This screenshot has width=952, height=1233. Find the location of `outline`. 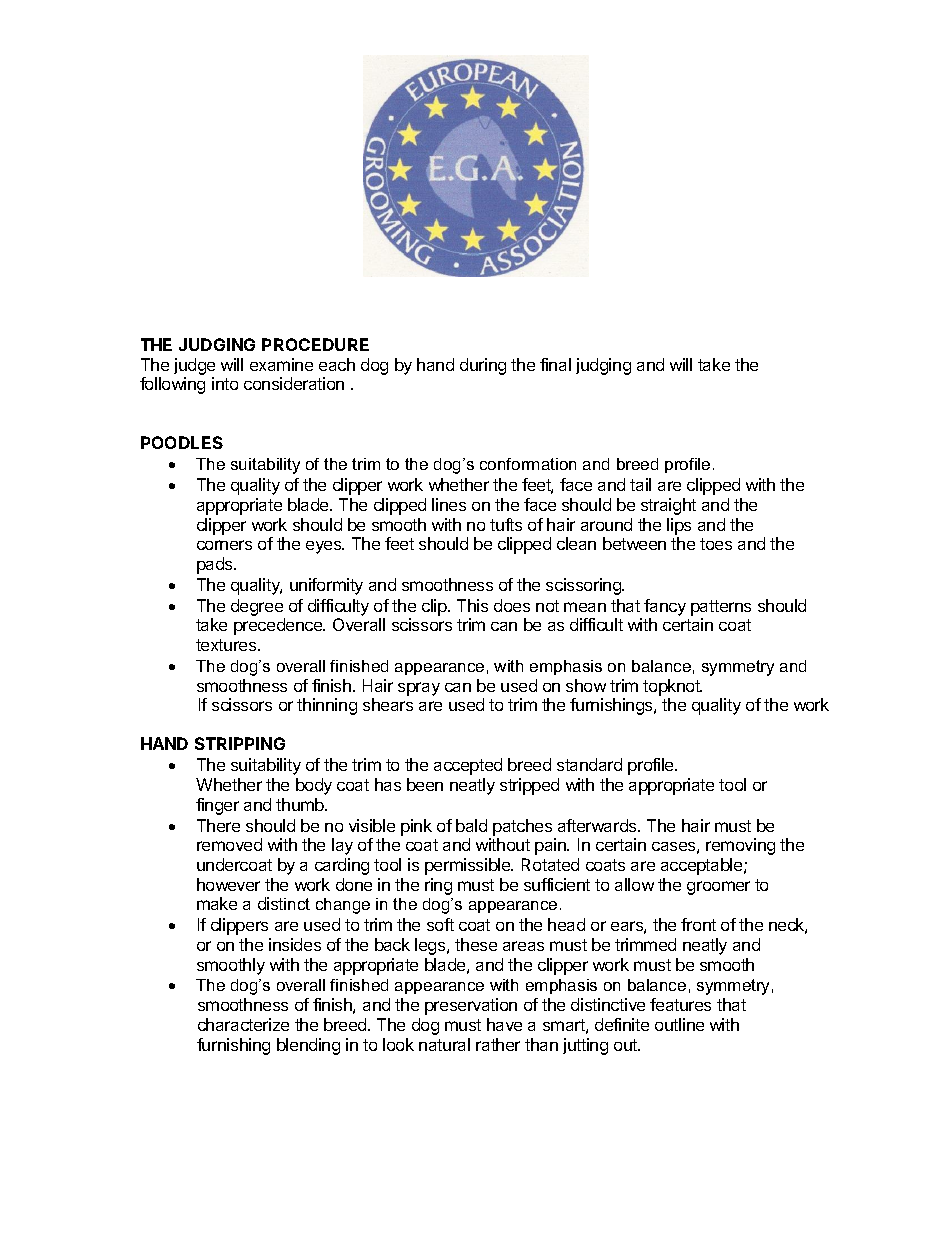

outline is located at coordinates (679, 1024).
